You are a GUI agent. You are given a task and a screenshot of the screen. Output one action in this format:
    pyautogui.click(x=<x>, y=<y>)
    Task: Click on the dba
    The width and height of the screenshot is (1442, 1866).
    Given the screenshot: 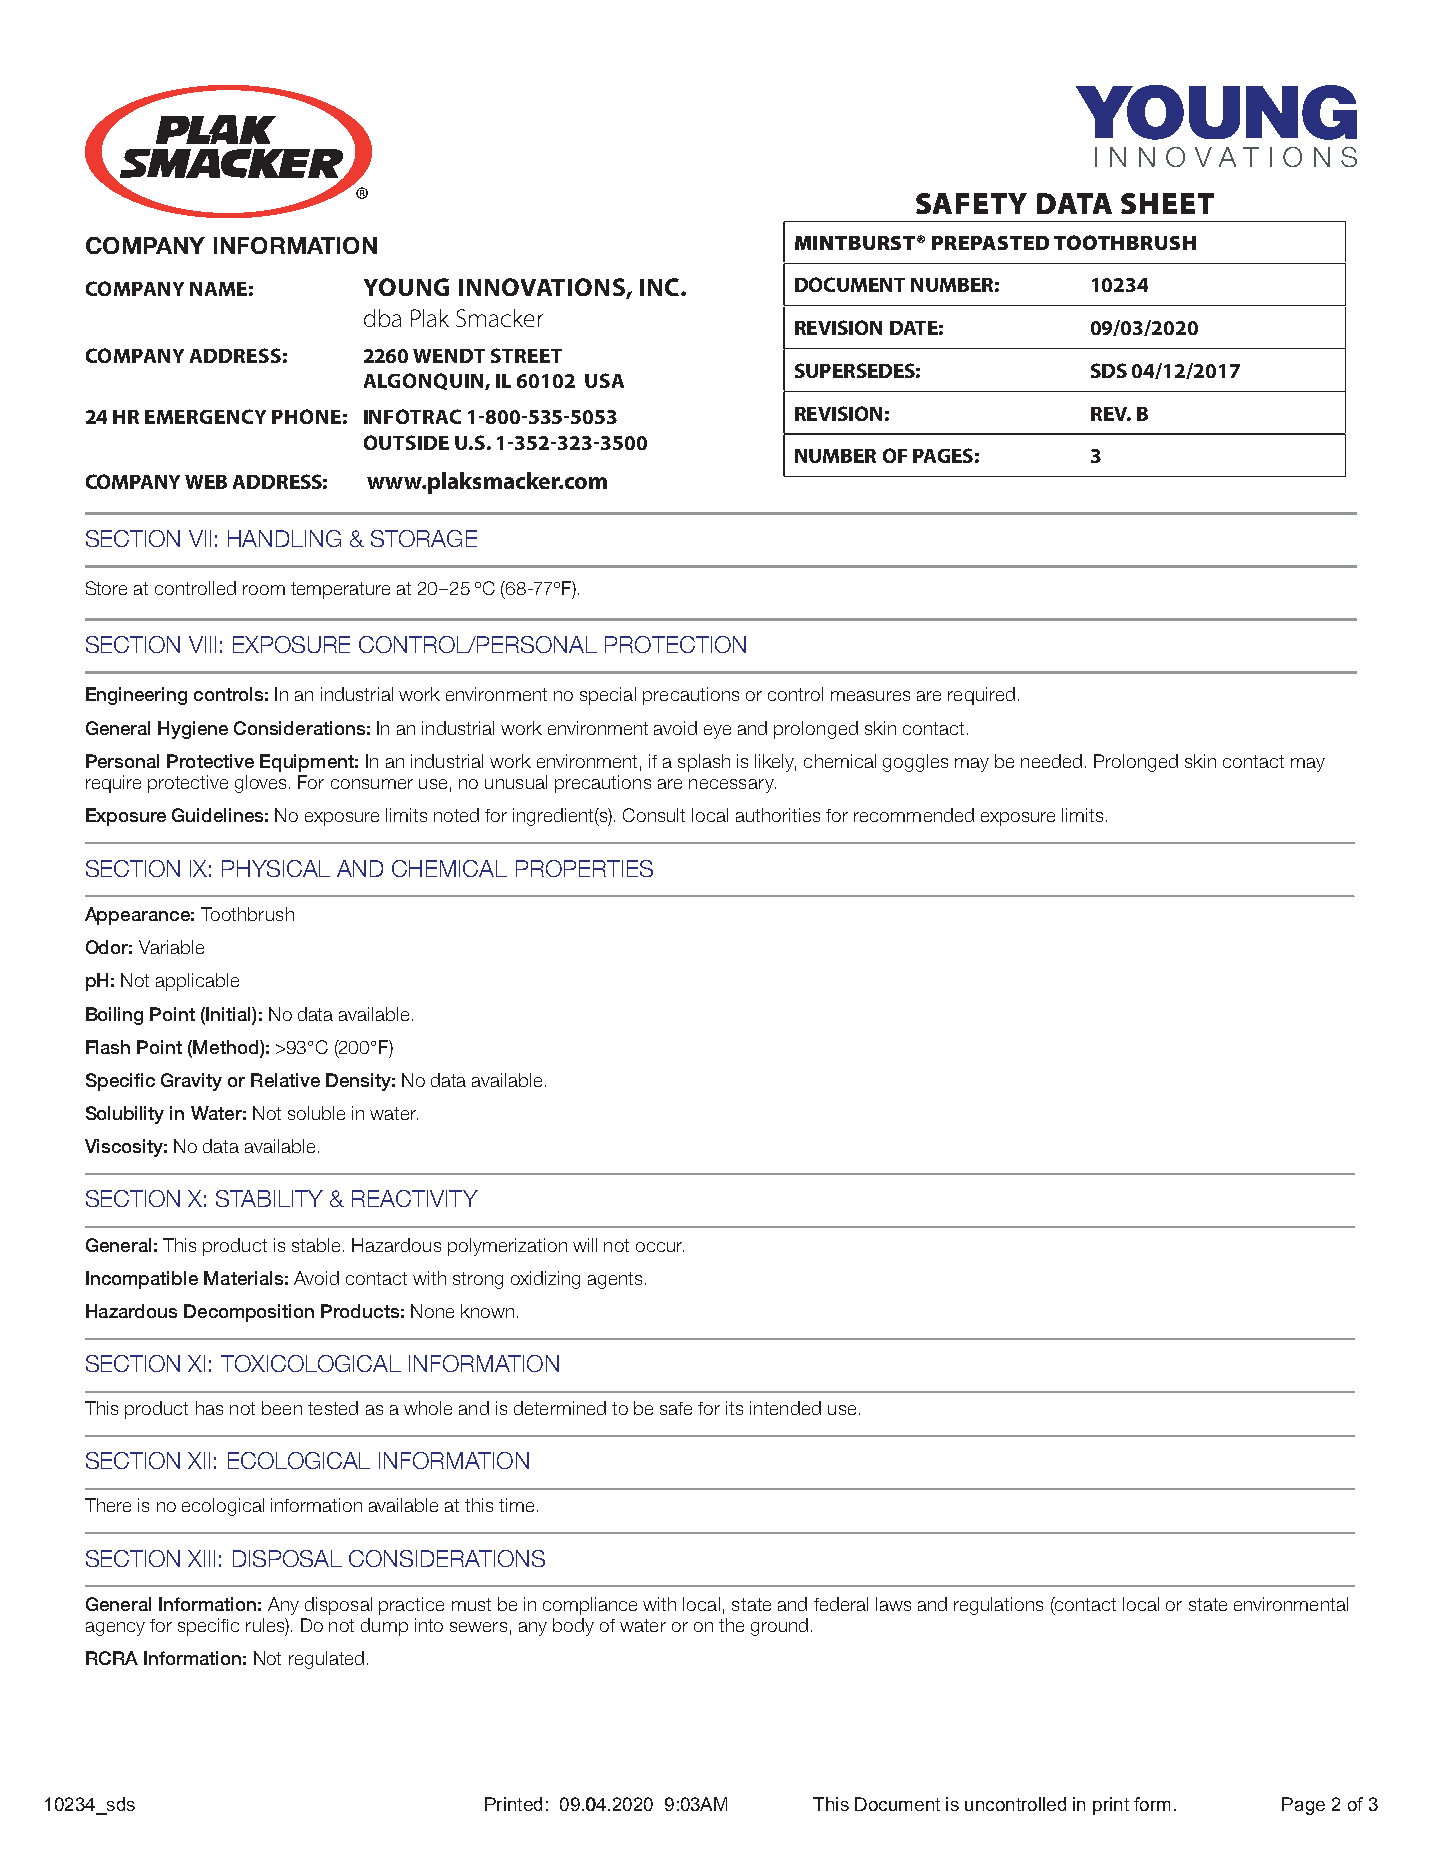 What is the action you would take?
    pyautogui.click(x=382, y=318)
